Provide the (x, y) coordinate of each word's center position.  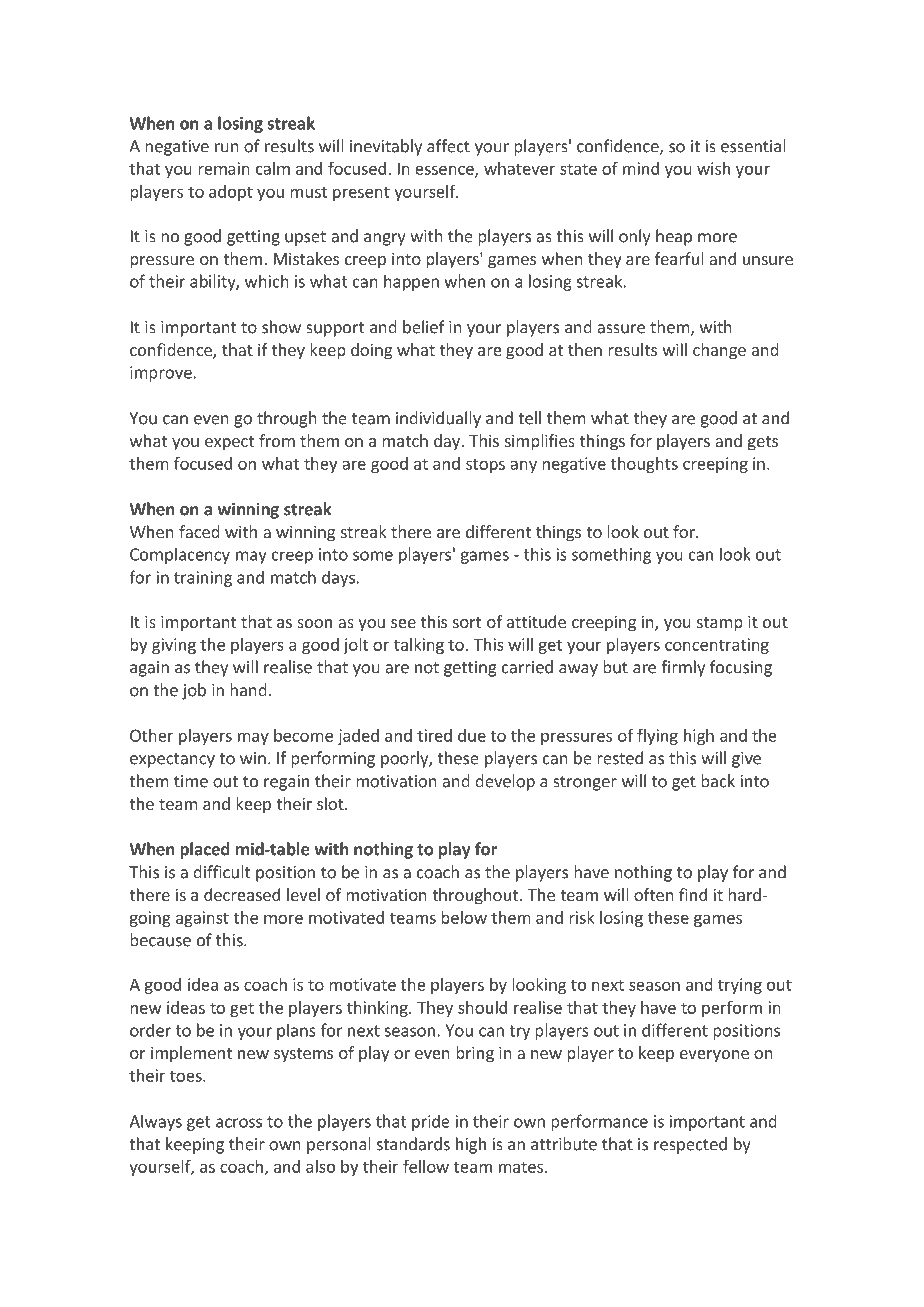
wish (713, 168)
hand (248, 690)
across (239, 1123)
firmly (683, 668)
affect (448, 146)
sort (467, 622)
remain (224, 168)
